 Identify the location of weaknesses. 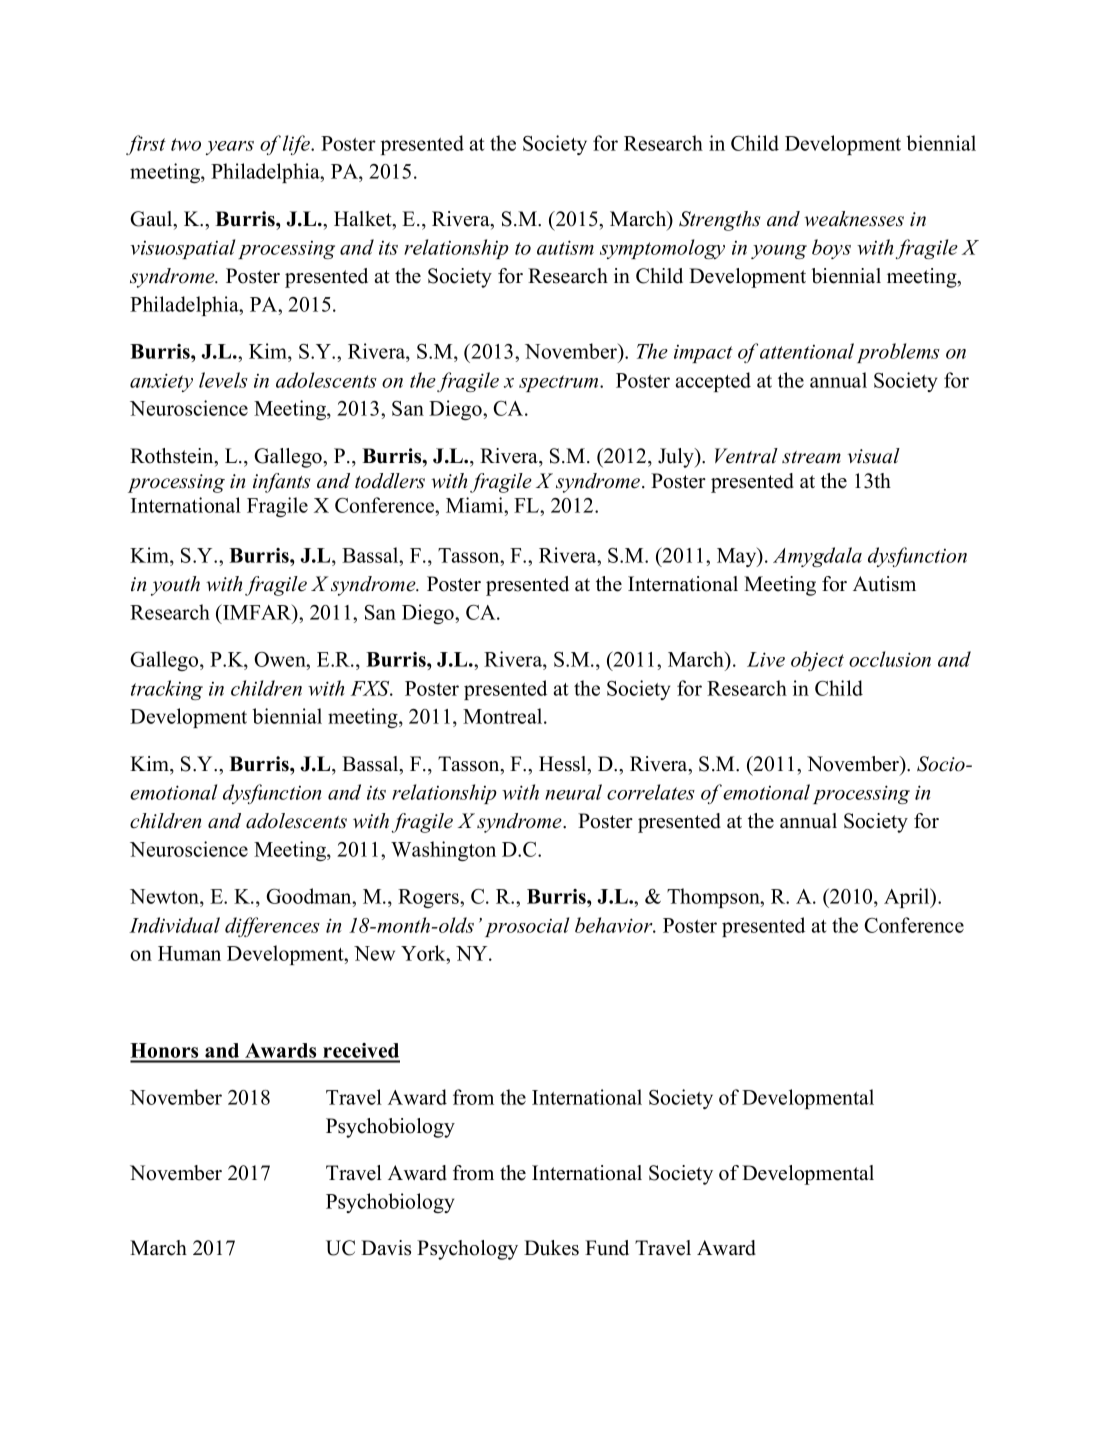
(854, 219).
